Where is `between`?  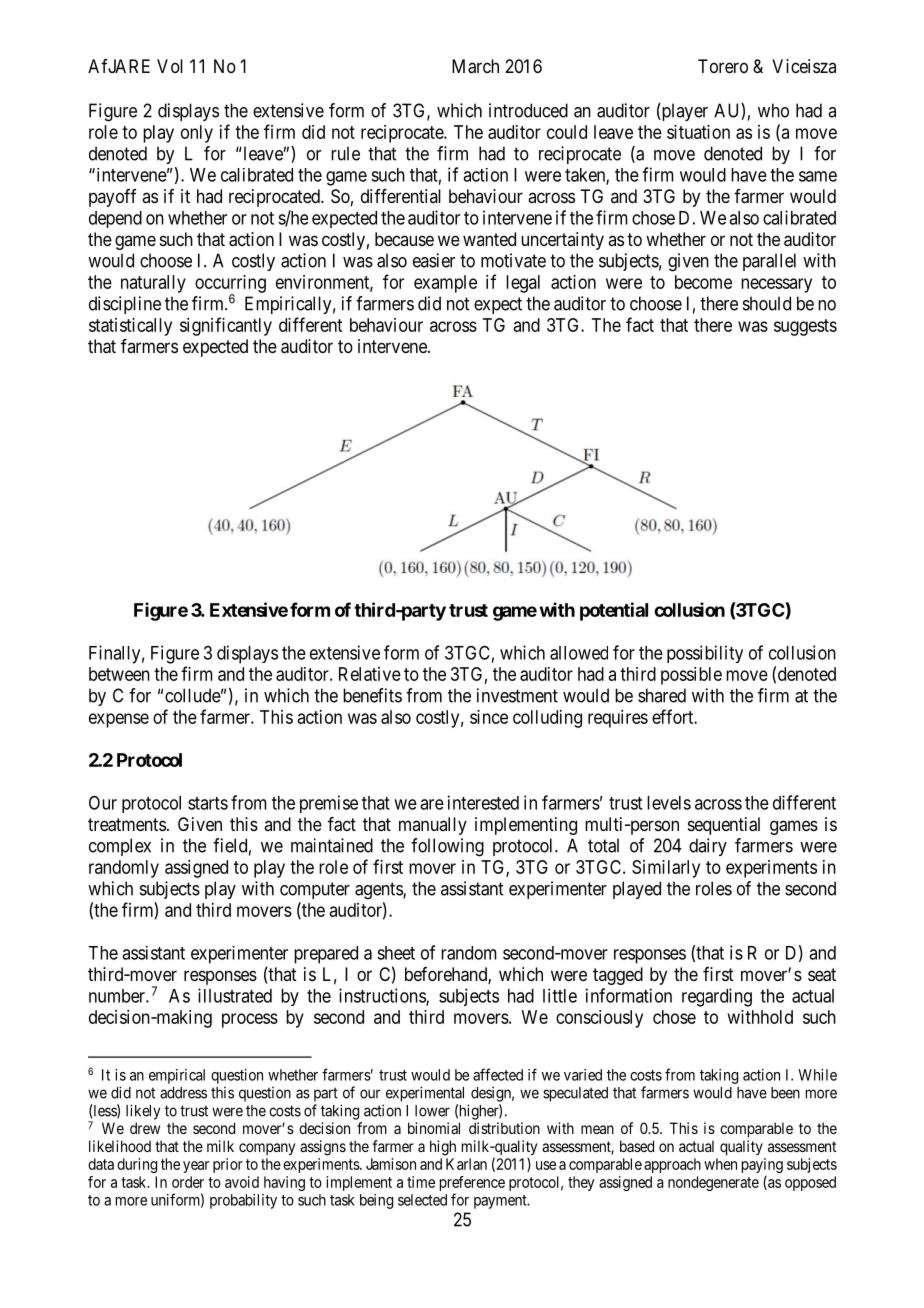 between is located at coordinates (119, 674).
